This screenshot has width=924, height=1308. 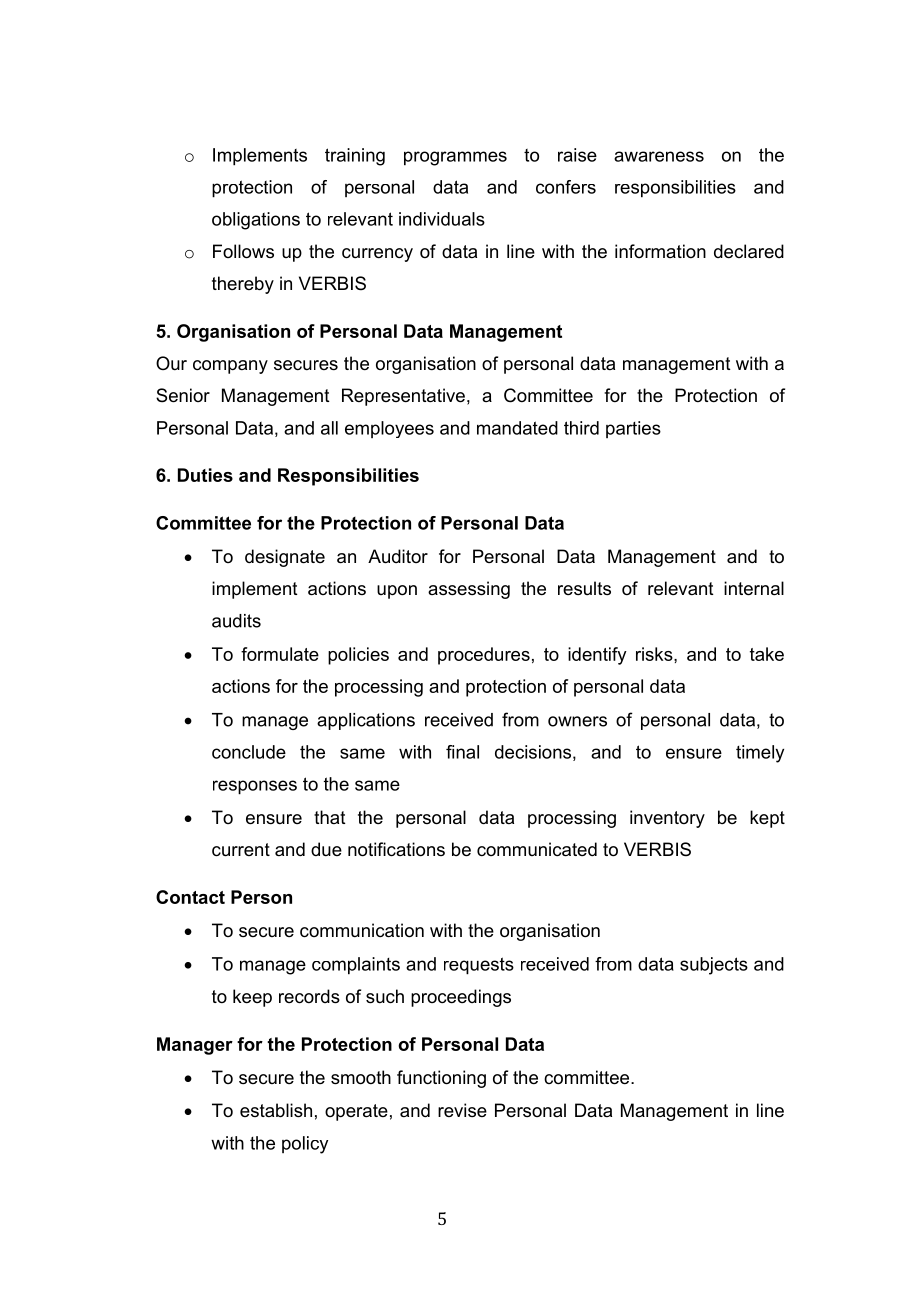 What do you see at coordinates (517, 428) in the screenshot?
I see `mandated` at bounding box center [517, 428].
